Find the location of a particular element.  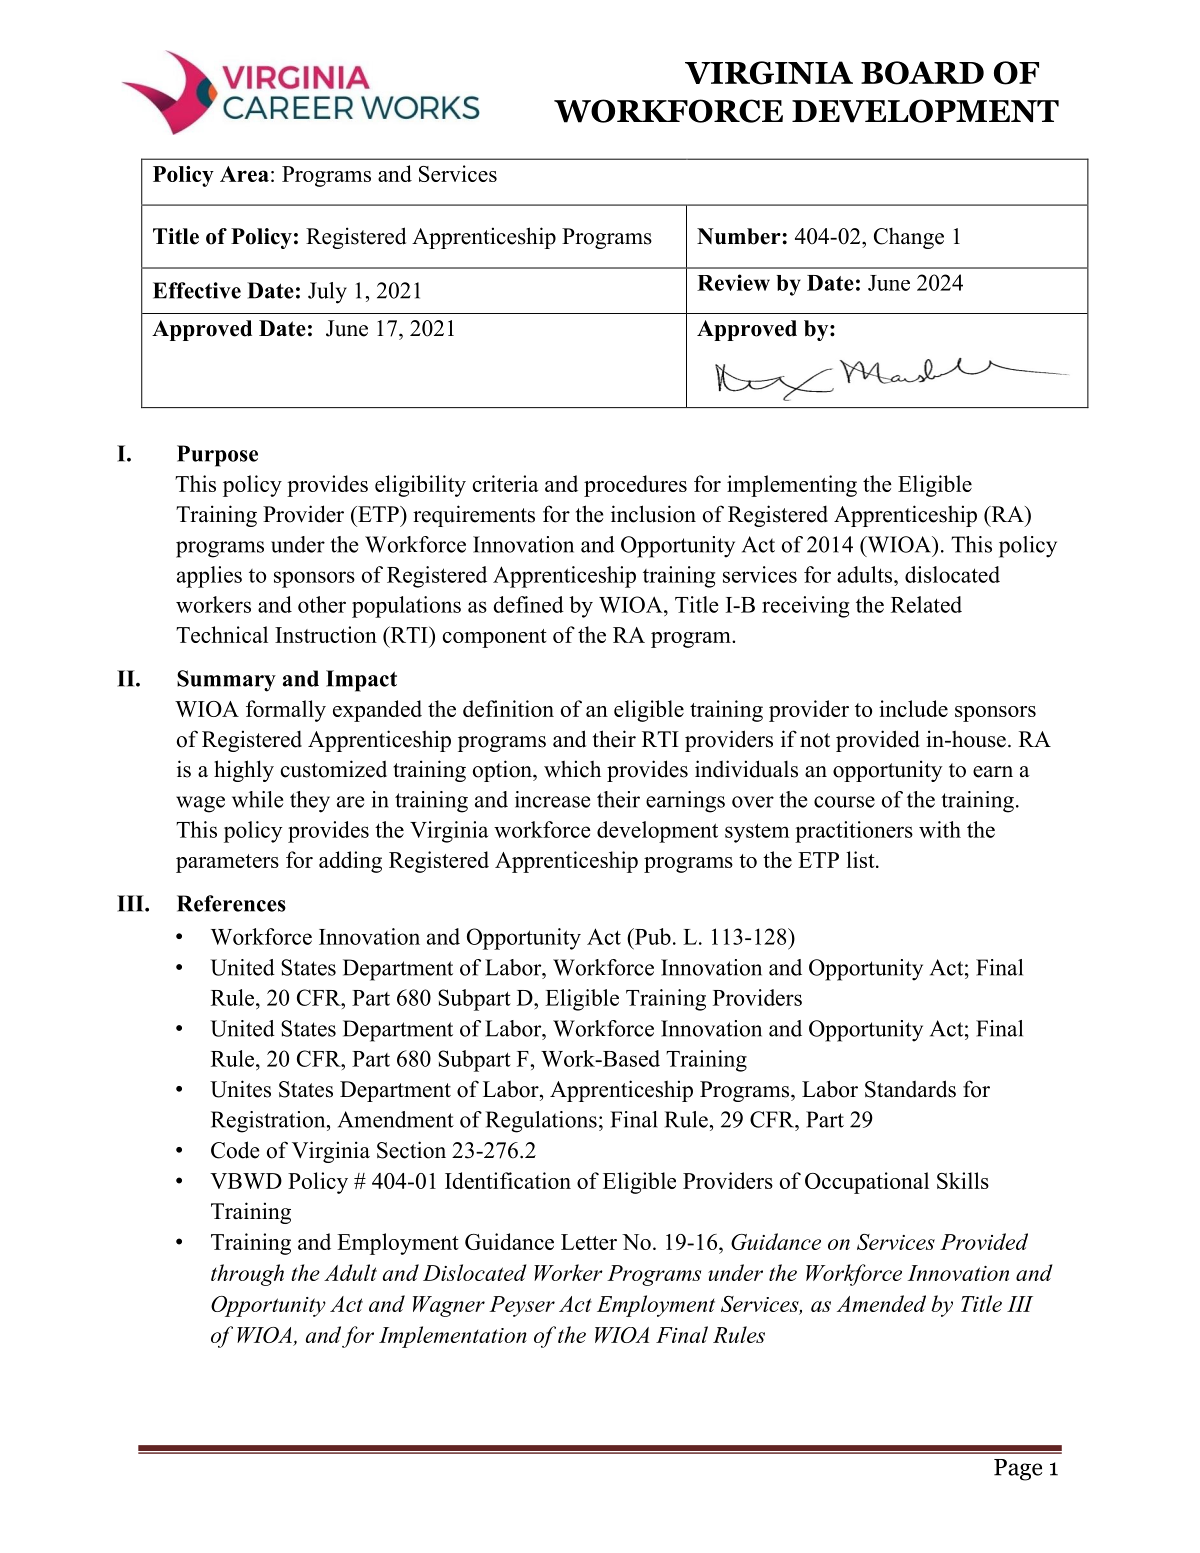

Number is located at coordinates (739, 236).
